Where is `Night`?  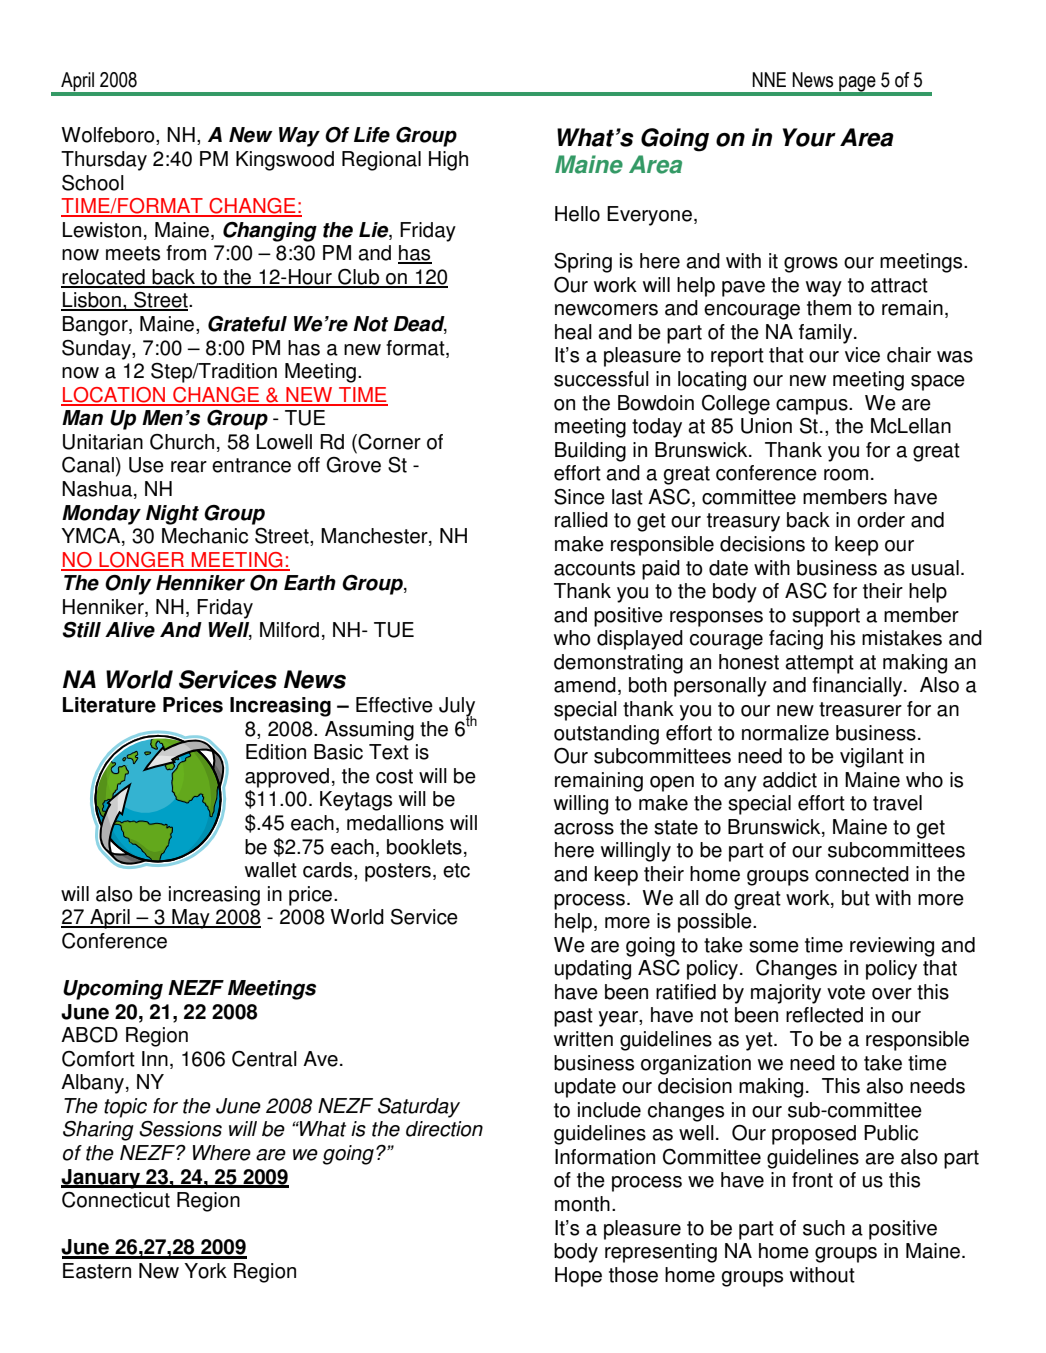 Night is located at coordinates (172, 515).
